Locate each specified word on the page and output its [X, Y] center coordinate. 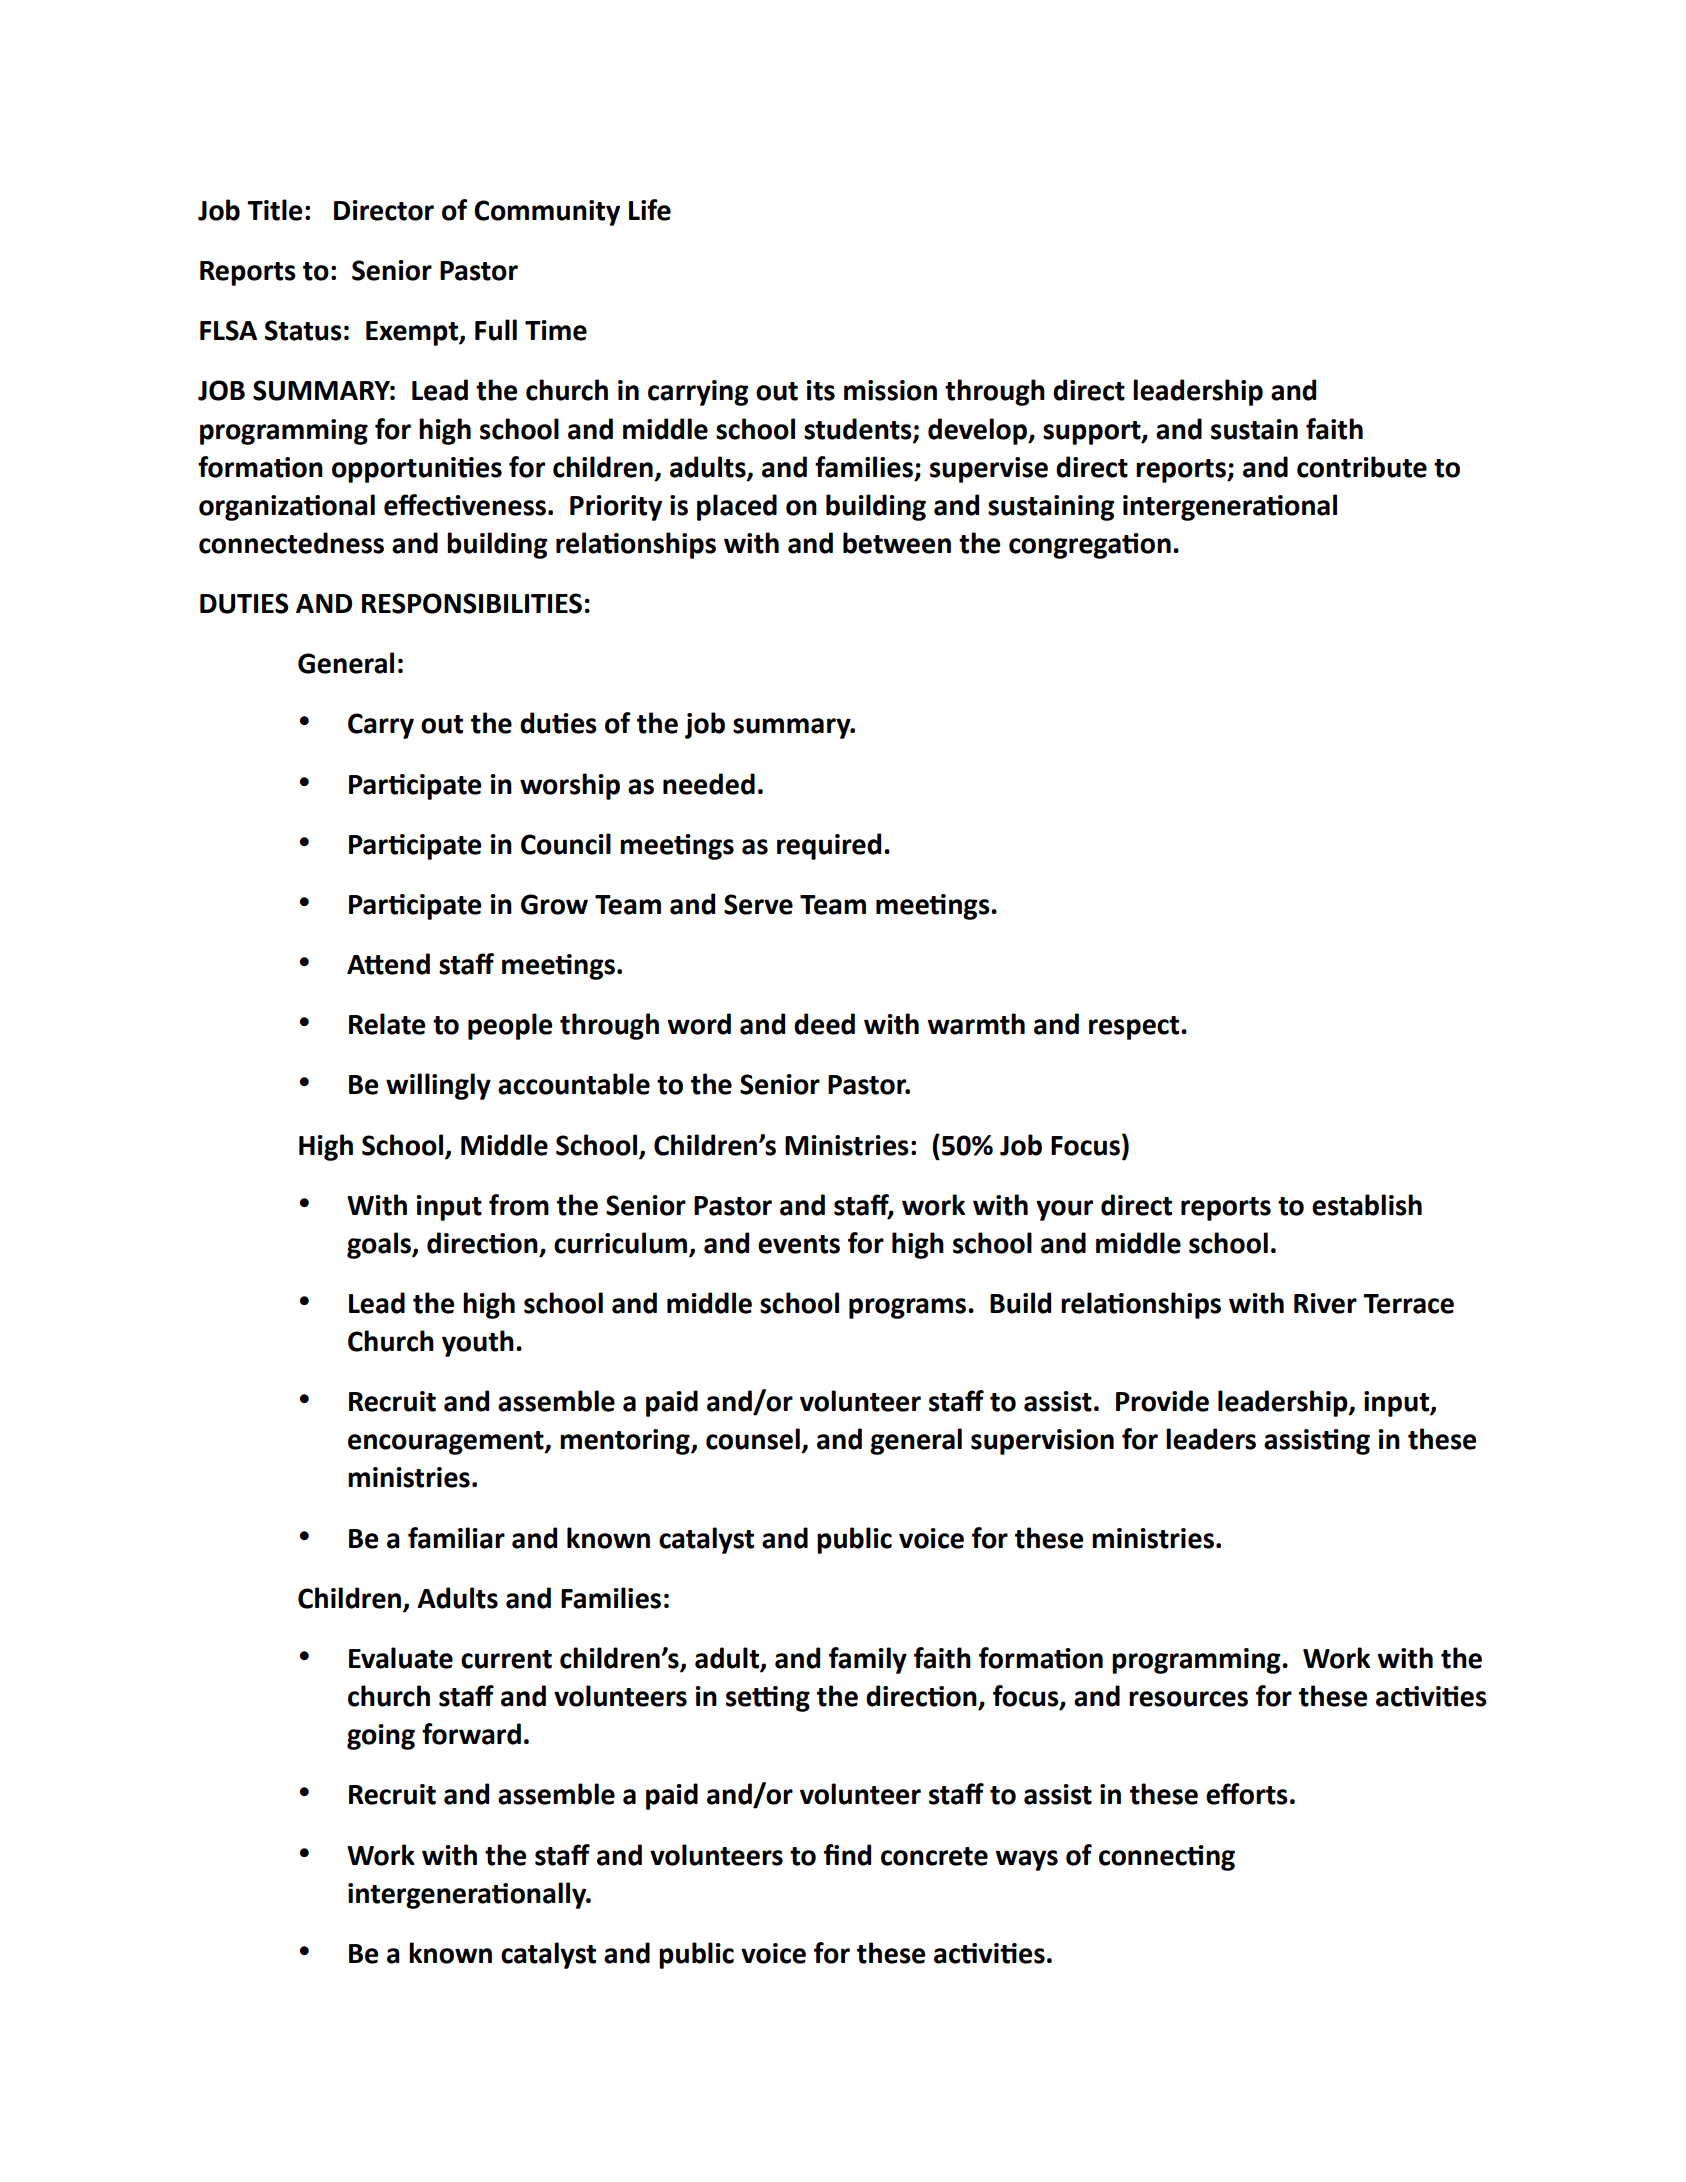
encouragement [447, 1443]
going [381, 1737]
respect [1135, 1028]
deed [824, 1024]
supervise [989, 470]
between [897, 543]
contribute [1362, 467]
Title [274, 210]
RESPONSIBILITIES [472, 603]
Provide [1162, 1401]
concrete [934, 1856]
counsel [753, 1439]
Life [650, 210]
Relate [387, 1024]
